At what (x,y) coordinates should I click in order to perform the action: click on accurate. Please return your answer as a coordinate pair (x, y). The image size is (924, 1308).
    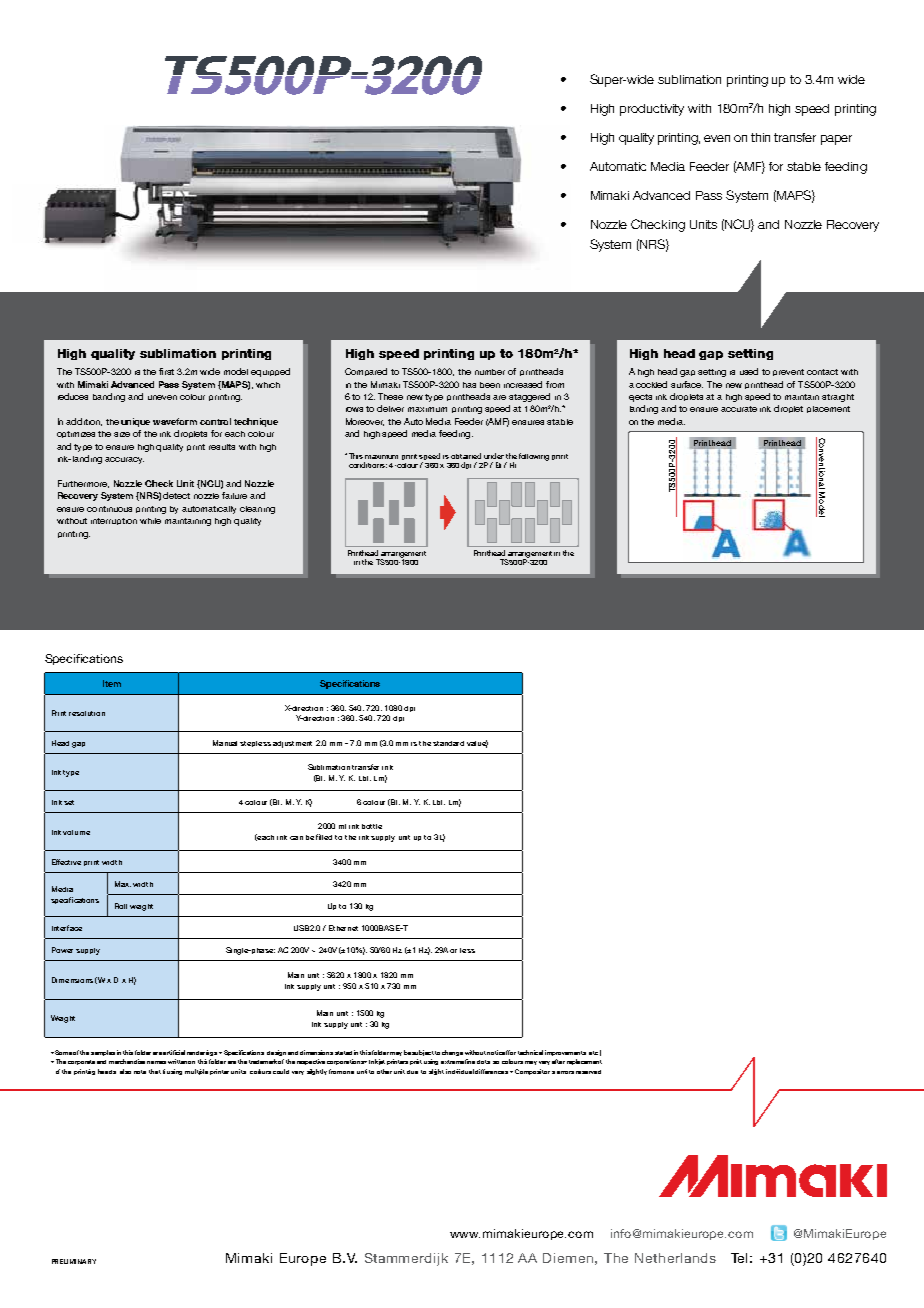
    Looking at the image, I should click on (739, 409).
